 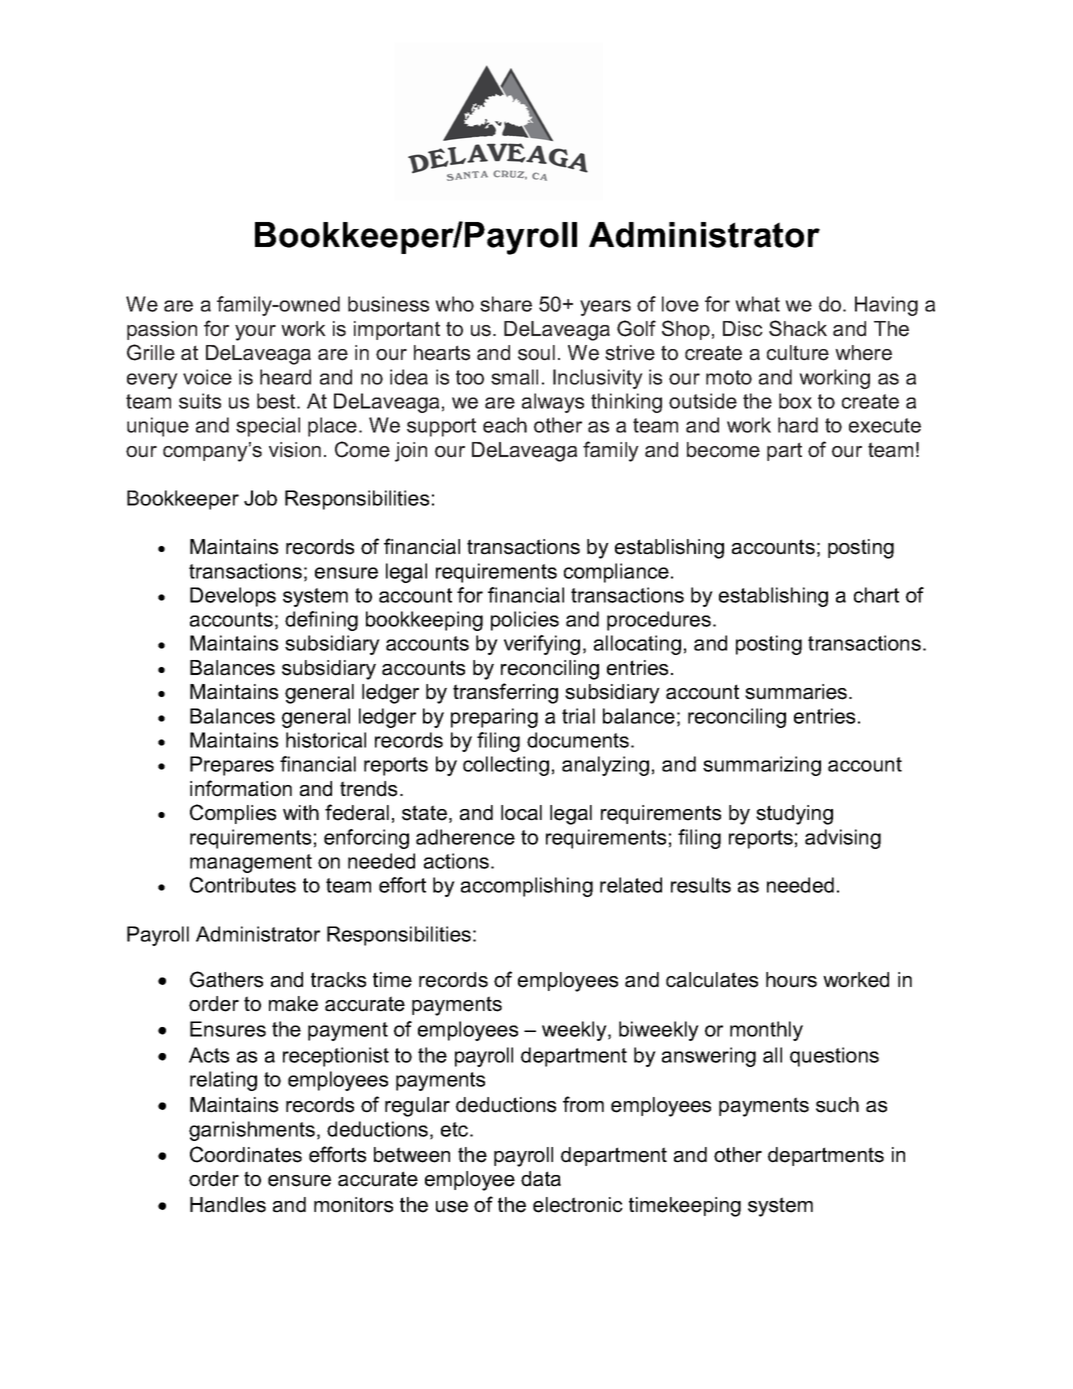 I want to click on Prepares, so click(x=232, y=766).
